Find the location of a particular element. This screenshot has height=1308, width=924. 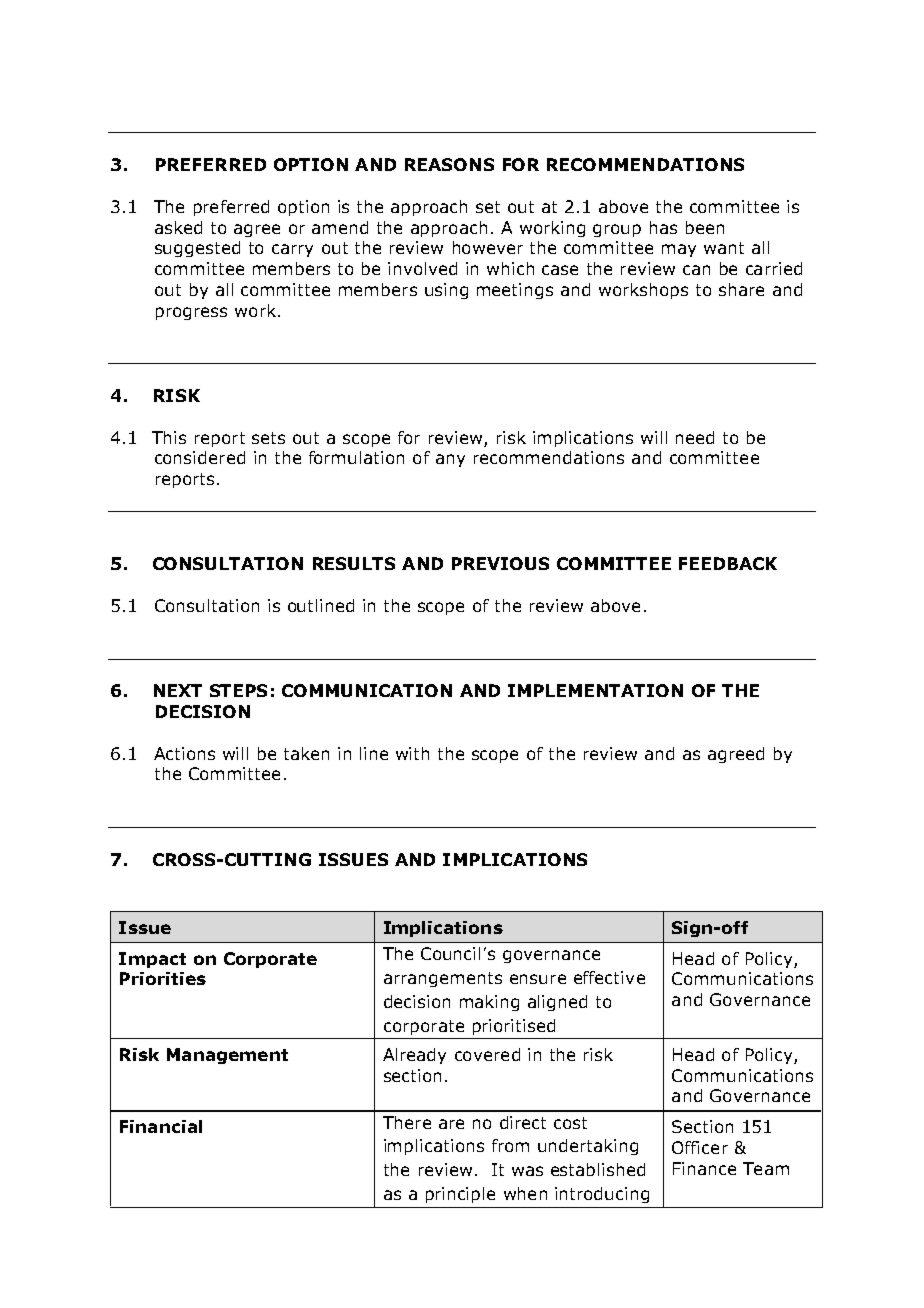

IMPLEMENTATION is located at coordinates (595, 690).
